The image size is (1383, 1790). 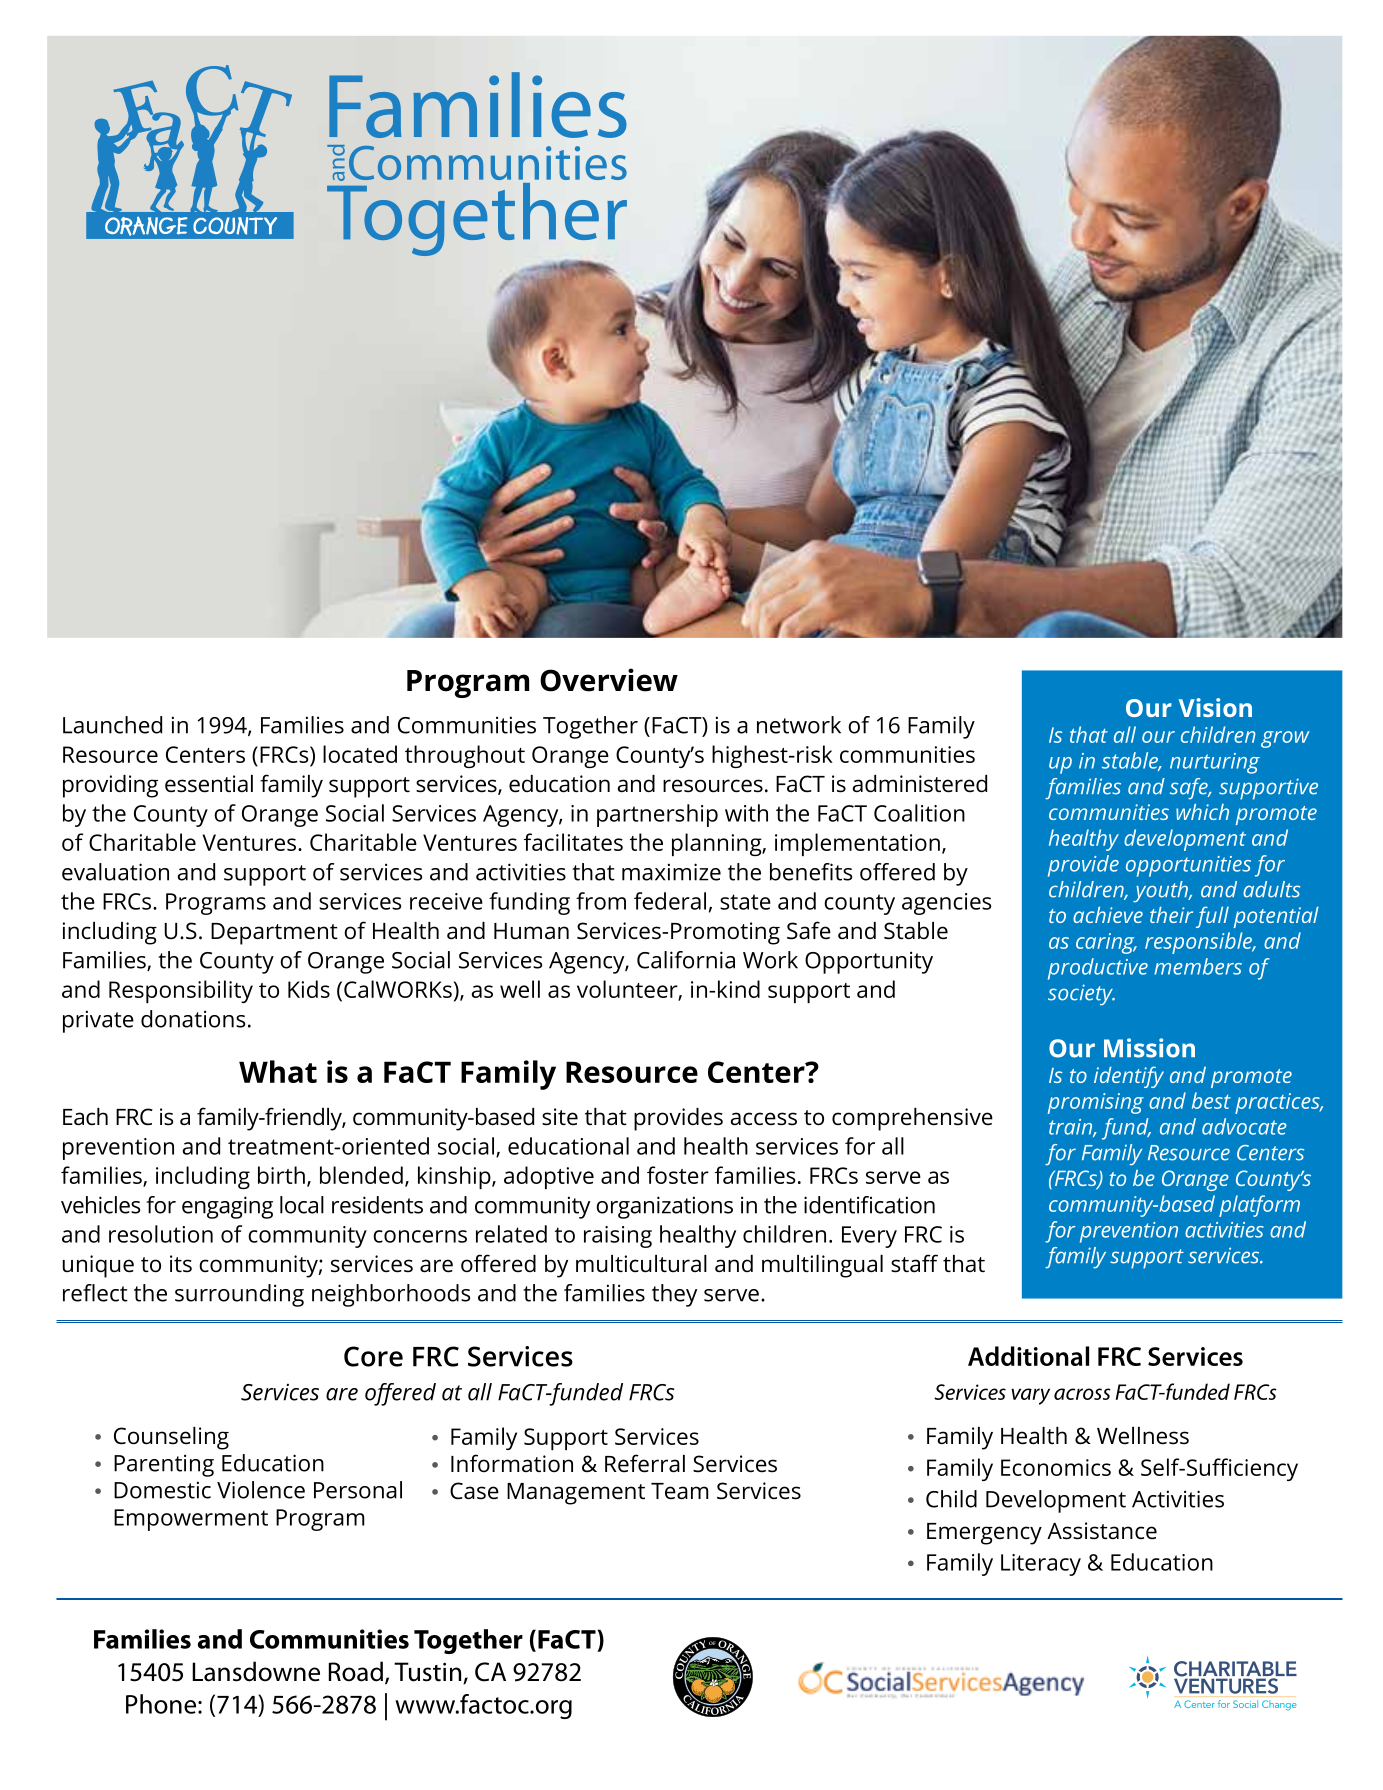 I want to click on they, so click(x=674, y=1295).
